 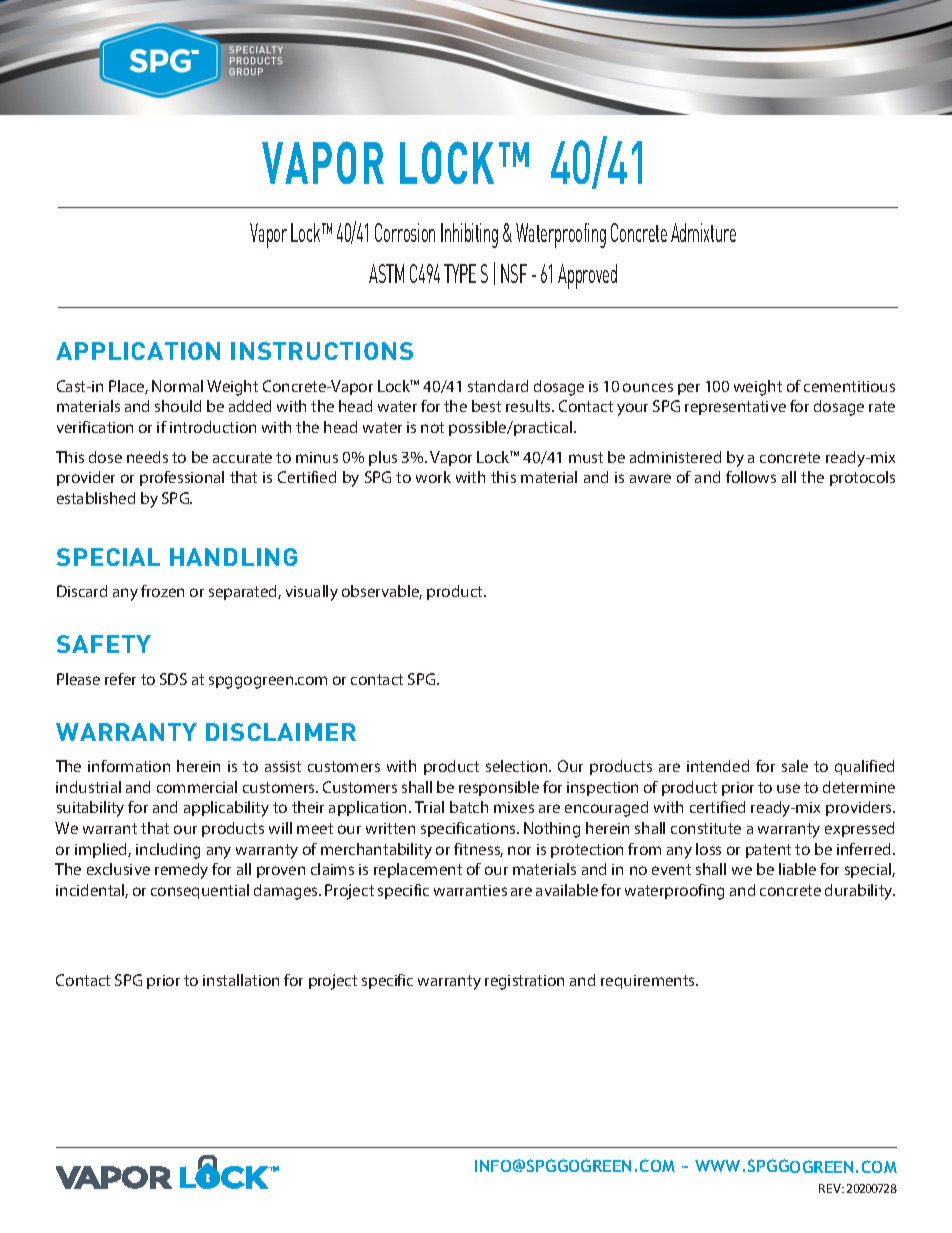 What do you see at coordinates (460, 273) in the document?
I see `TYPE` at bounding box center [460, 273].
